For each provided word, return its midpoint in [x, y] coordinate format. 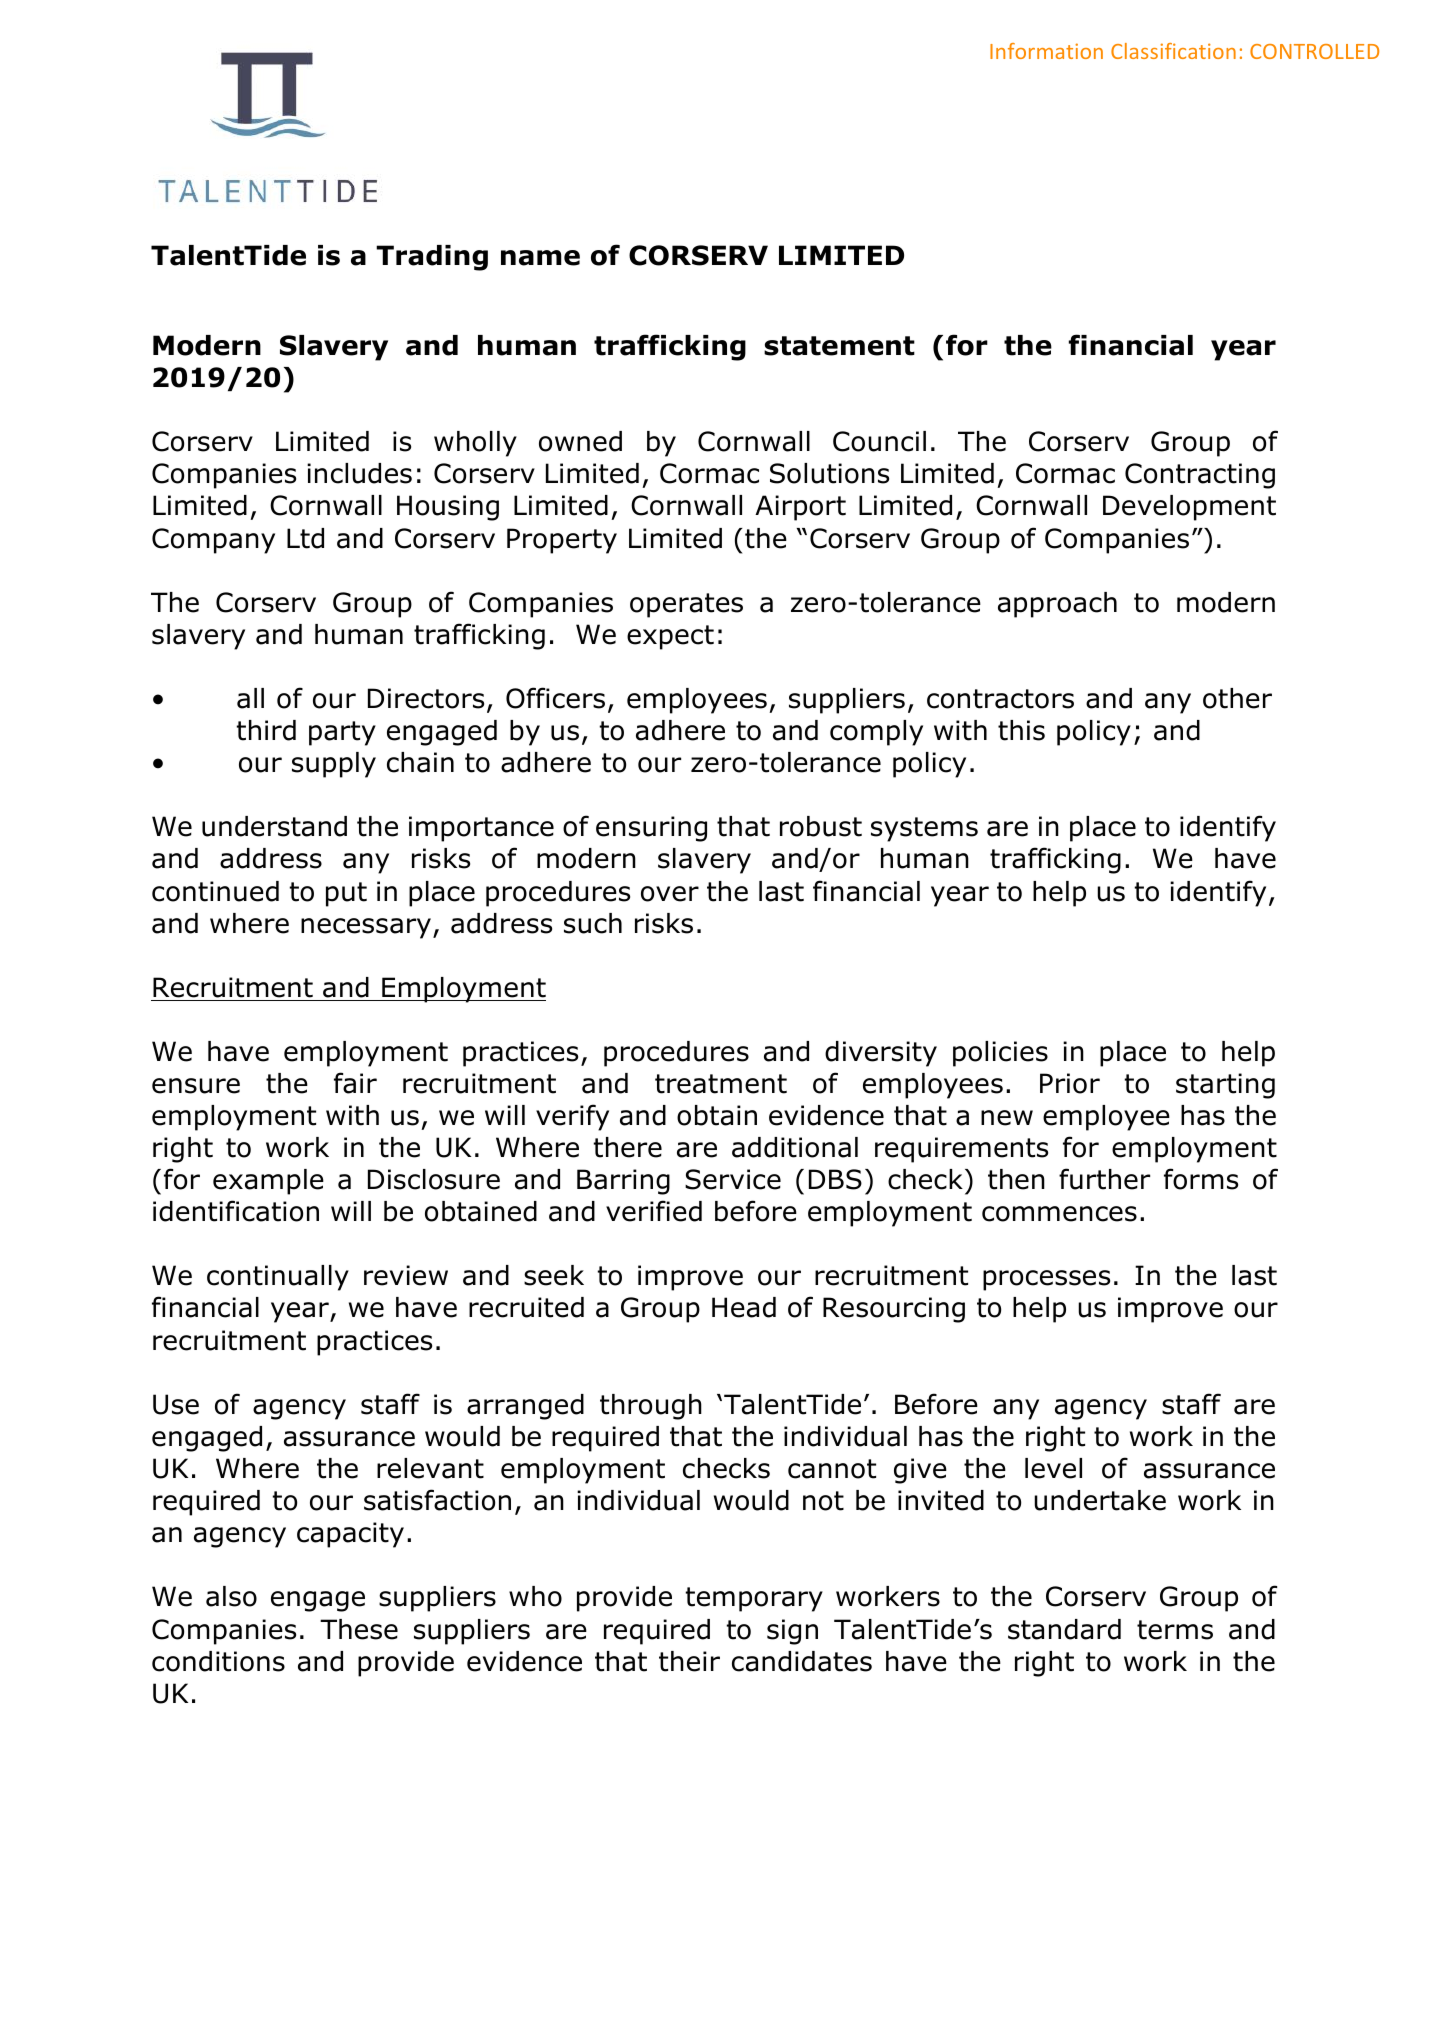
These [359, 1629]
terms [1175, 1630]
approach [1057, 605]
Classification [1173, 51]
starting [1225, 1086]
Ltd [305, 538]
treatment [721, 1084]
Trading [432, 258]
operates [686, 605]
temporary [754, 1599]
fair [355, 1083]
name [540, 258]
